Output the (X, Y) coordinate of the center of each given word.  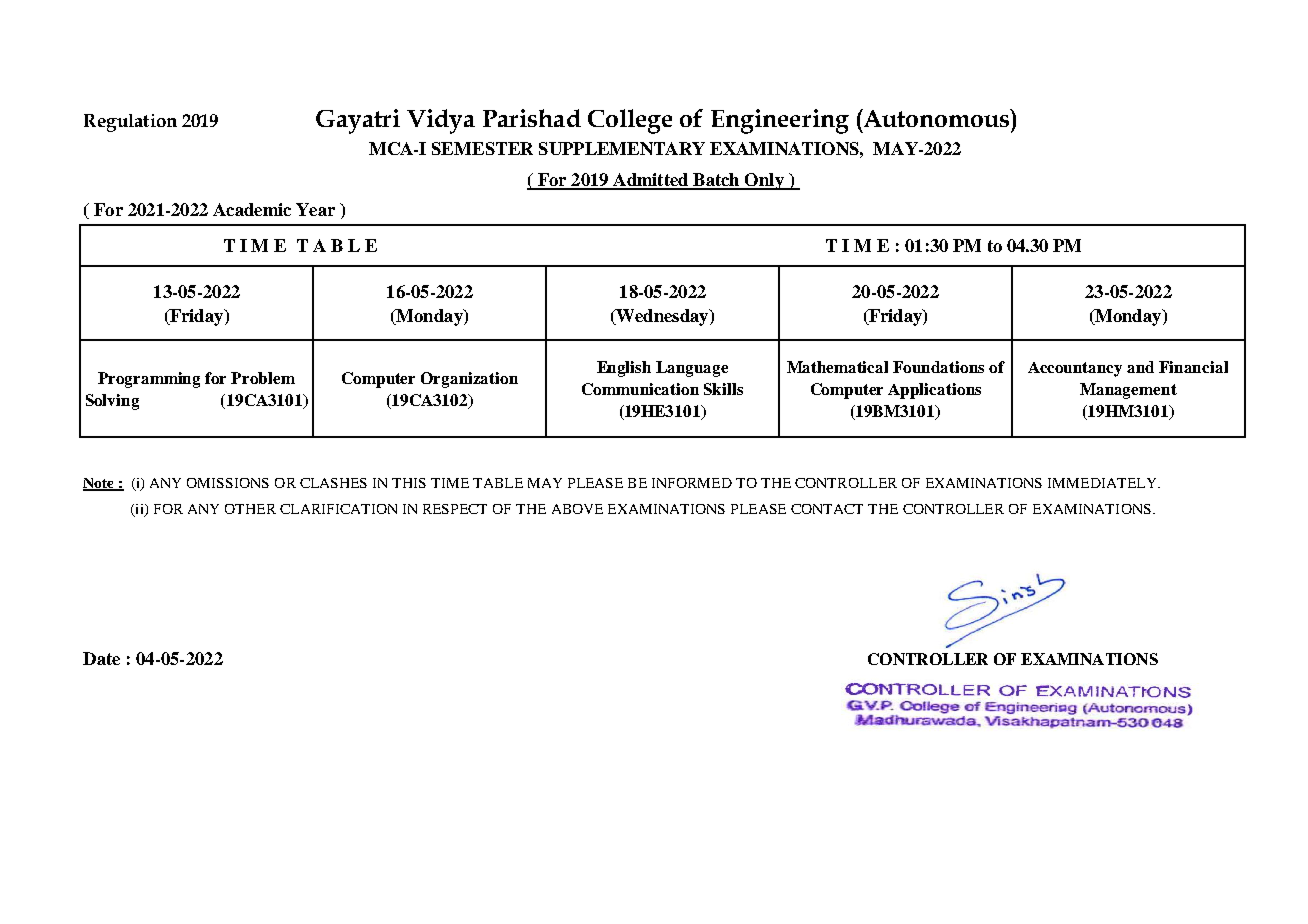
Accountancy (1075, 369)
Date (101, 658)
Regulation (130, 123)
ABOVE (577, 509)
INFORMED (692, 483)
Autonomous (936, 118)
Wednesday (662, 317)
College (630, 121)
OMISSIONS (228, 483)
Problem (263, 378)
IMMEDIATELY (1103, 483)
